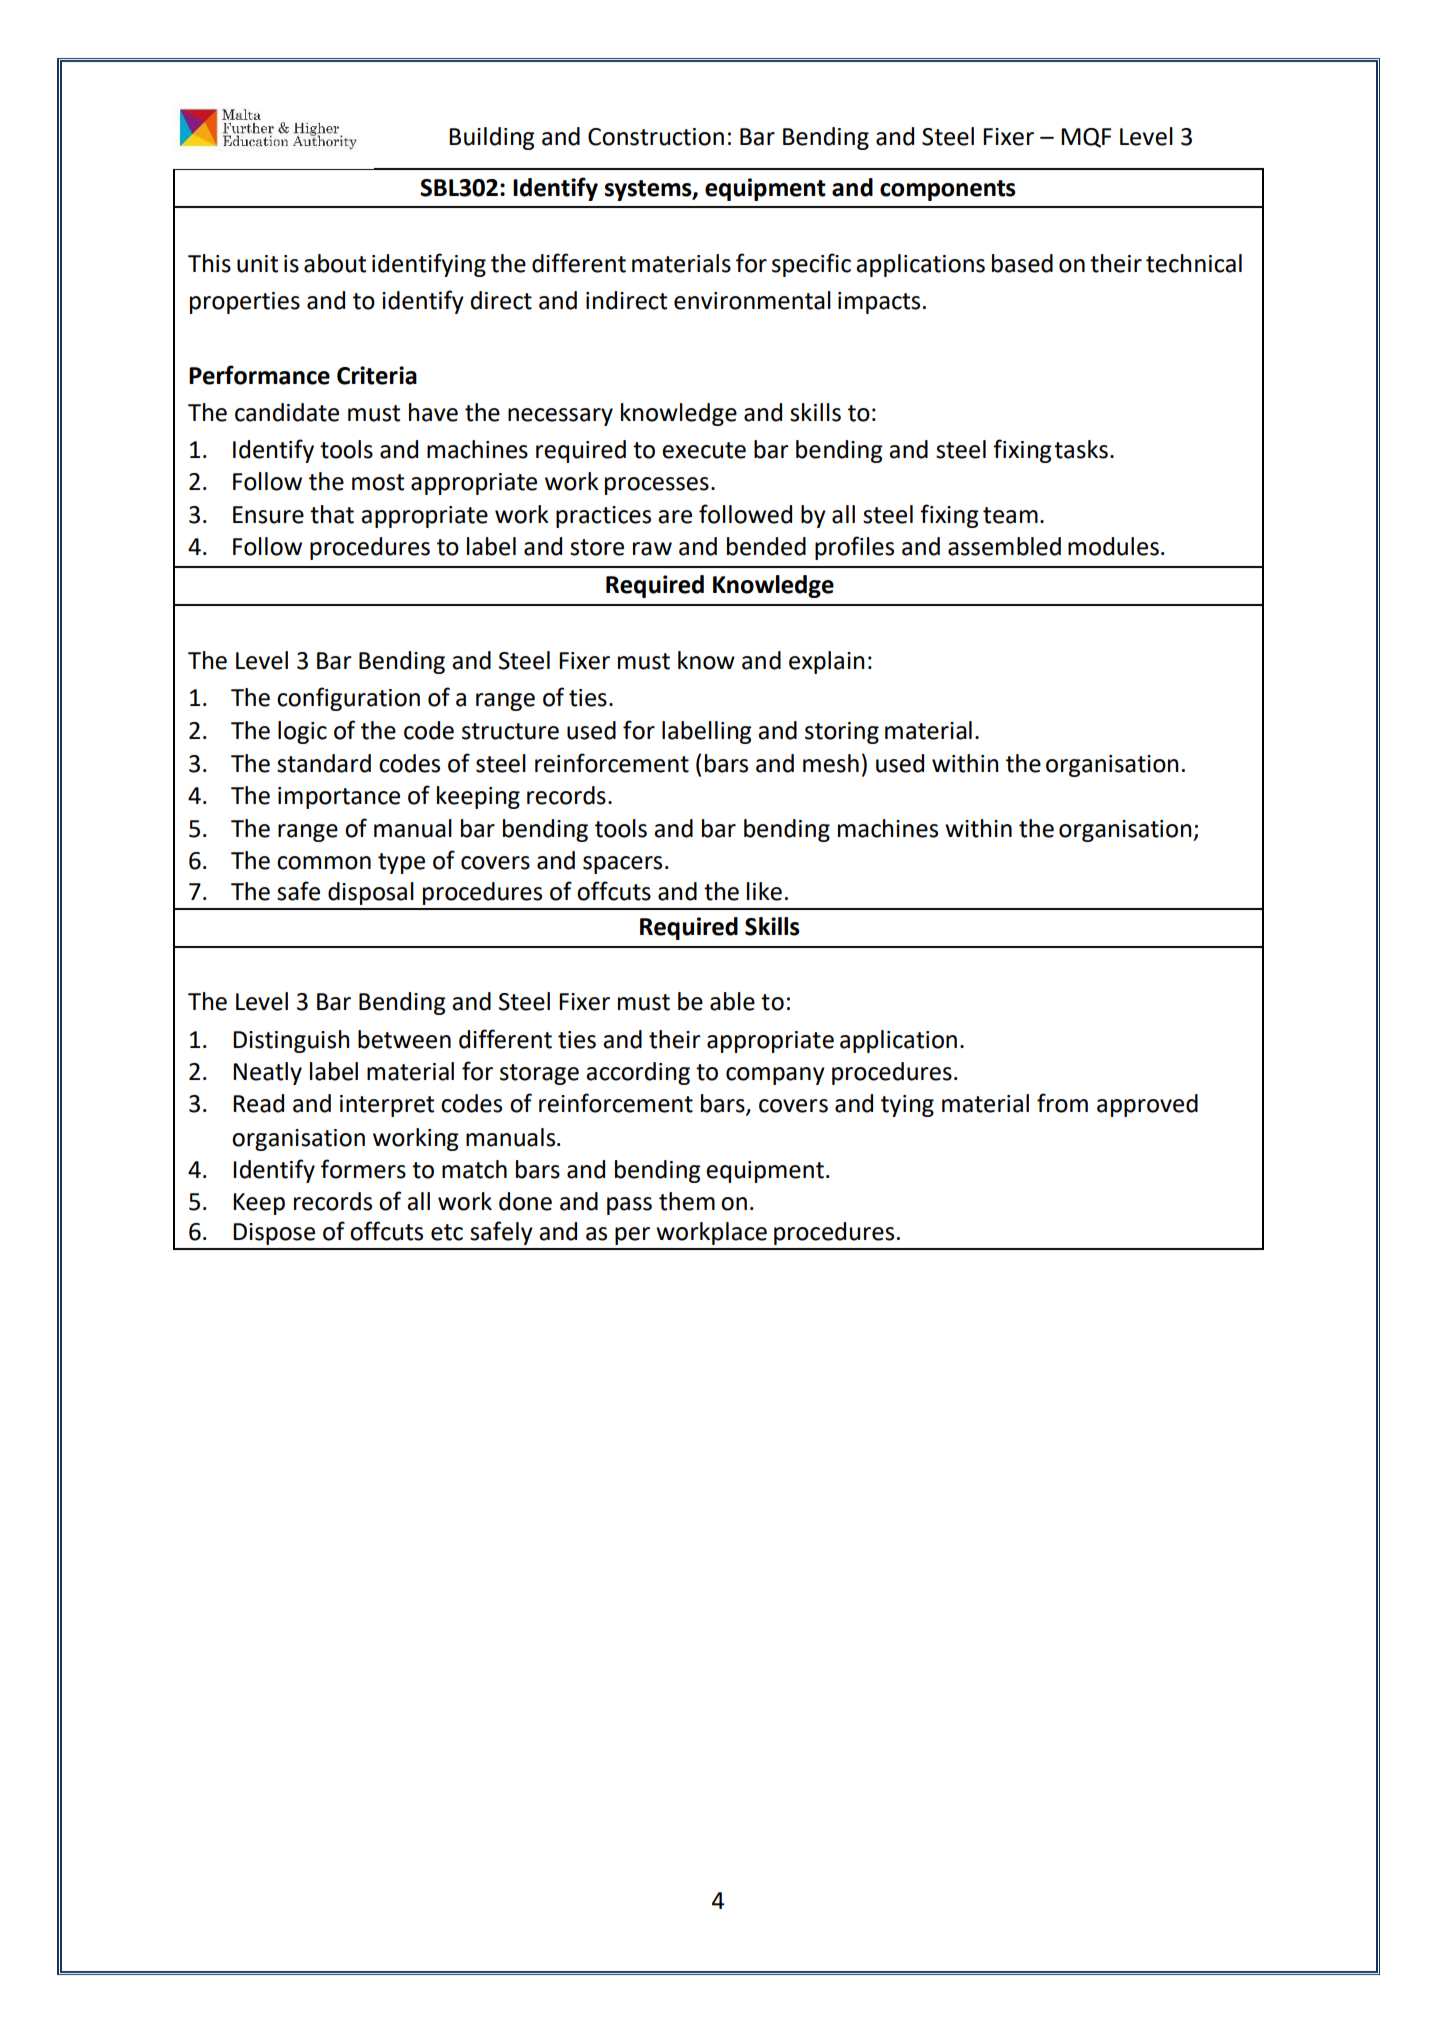 This page has height=2032, width=1437. Describe the element at coordinates (842, 733) in the page. I see `storing` at that location.
